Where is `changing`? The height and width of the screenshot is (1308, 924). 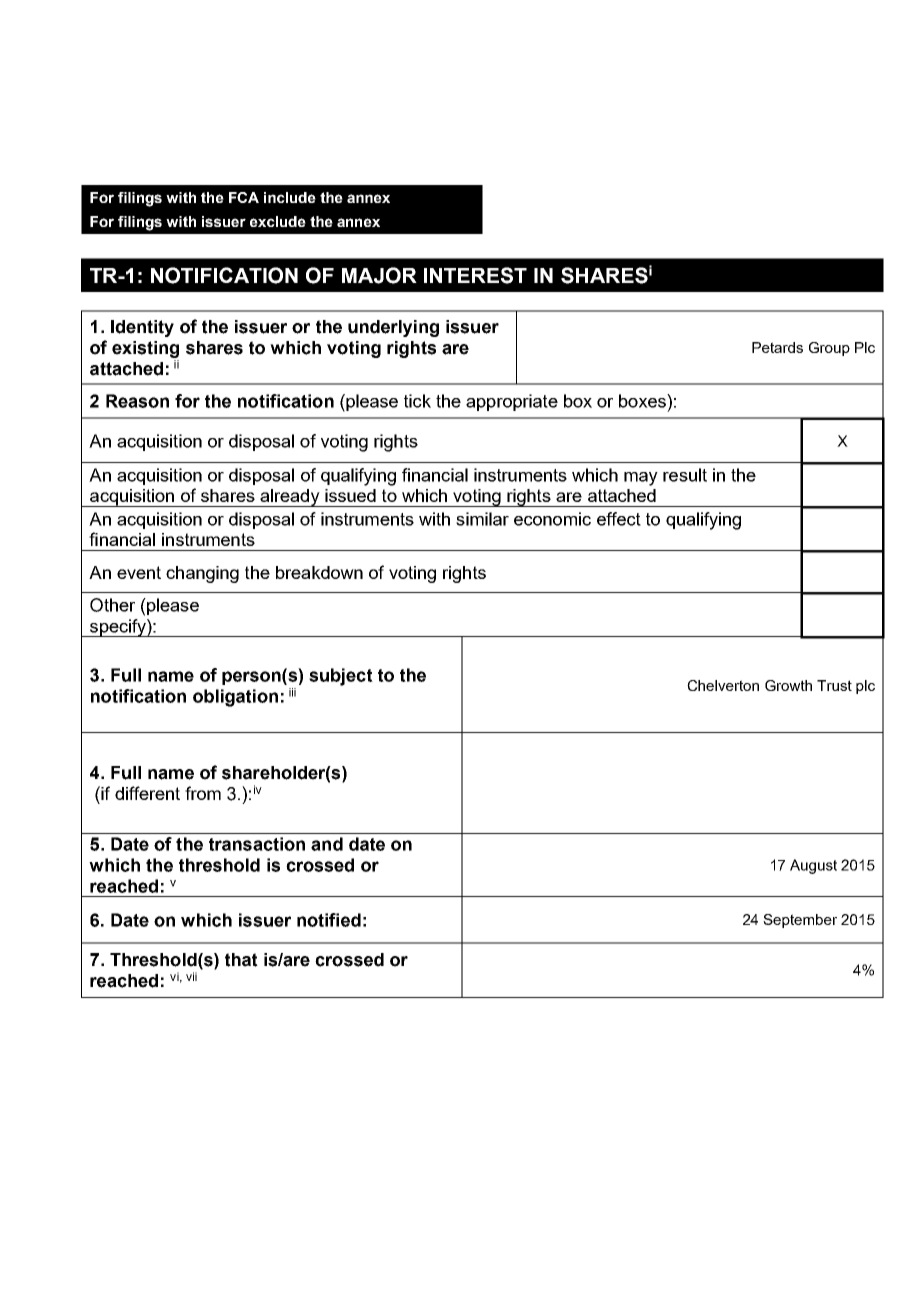 changing is located at coordinates (202, 574).
